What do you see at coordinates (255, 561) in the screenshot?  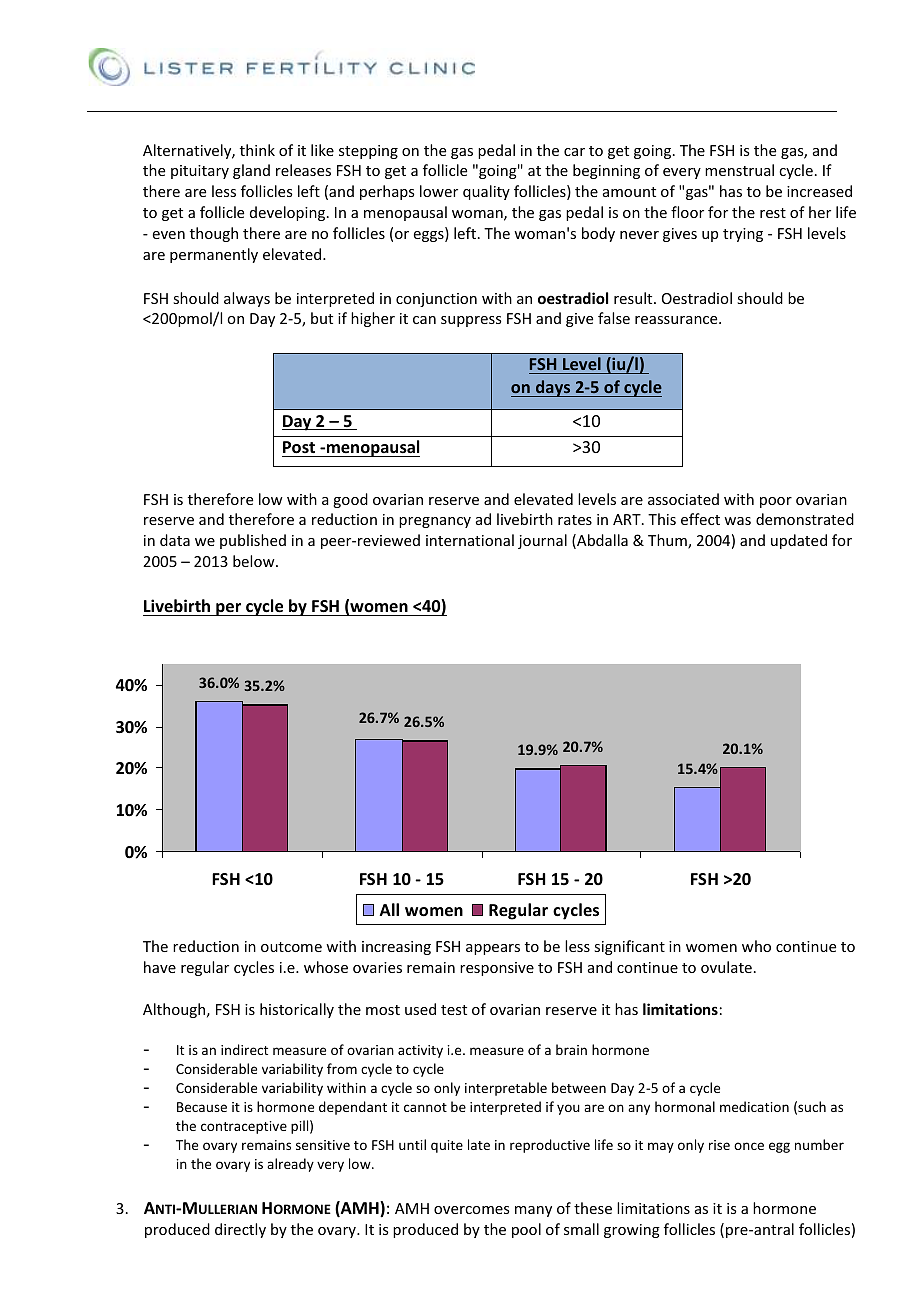 I see `below` at bounding box center [255, 561].
